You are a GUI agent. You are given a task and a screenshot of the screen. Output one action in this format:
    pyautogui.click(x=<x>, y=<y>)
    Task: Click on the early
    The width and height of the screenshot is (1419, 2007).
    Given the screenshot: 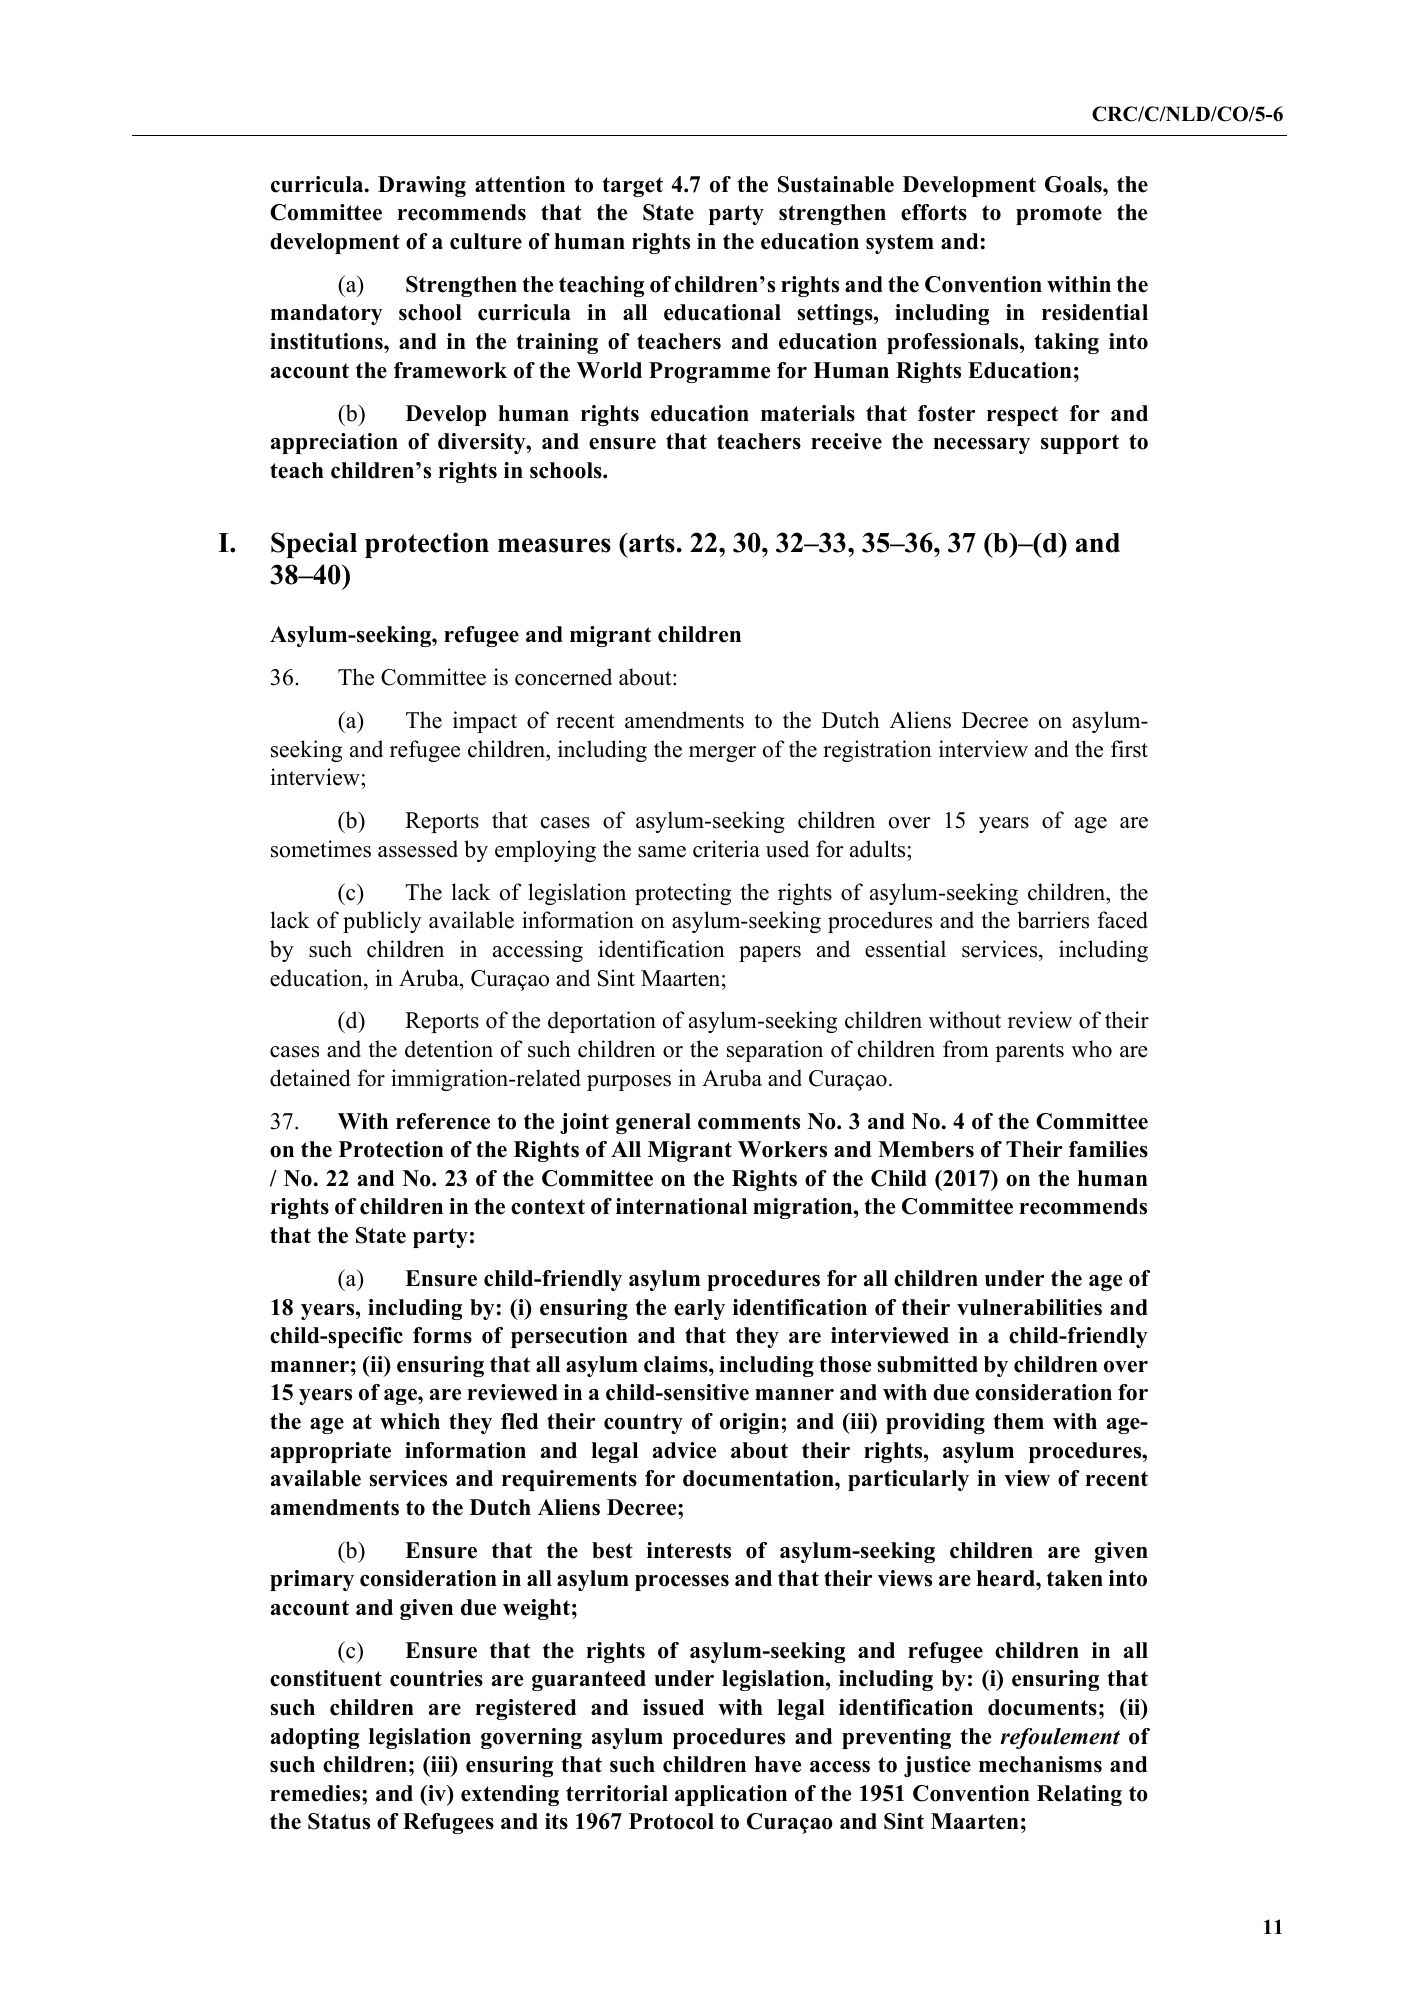 What is the action you would take?
    pyautogui.click(x=699, y=1309)
